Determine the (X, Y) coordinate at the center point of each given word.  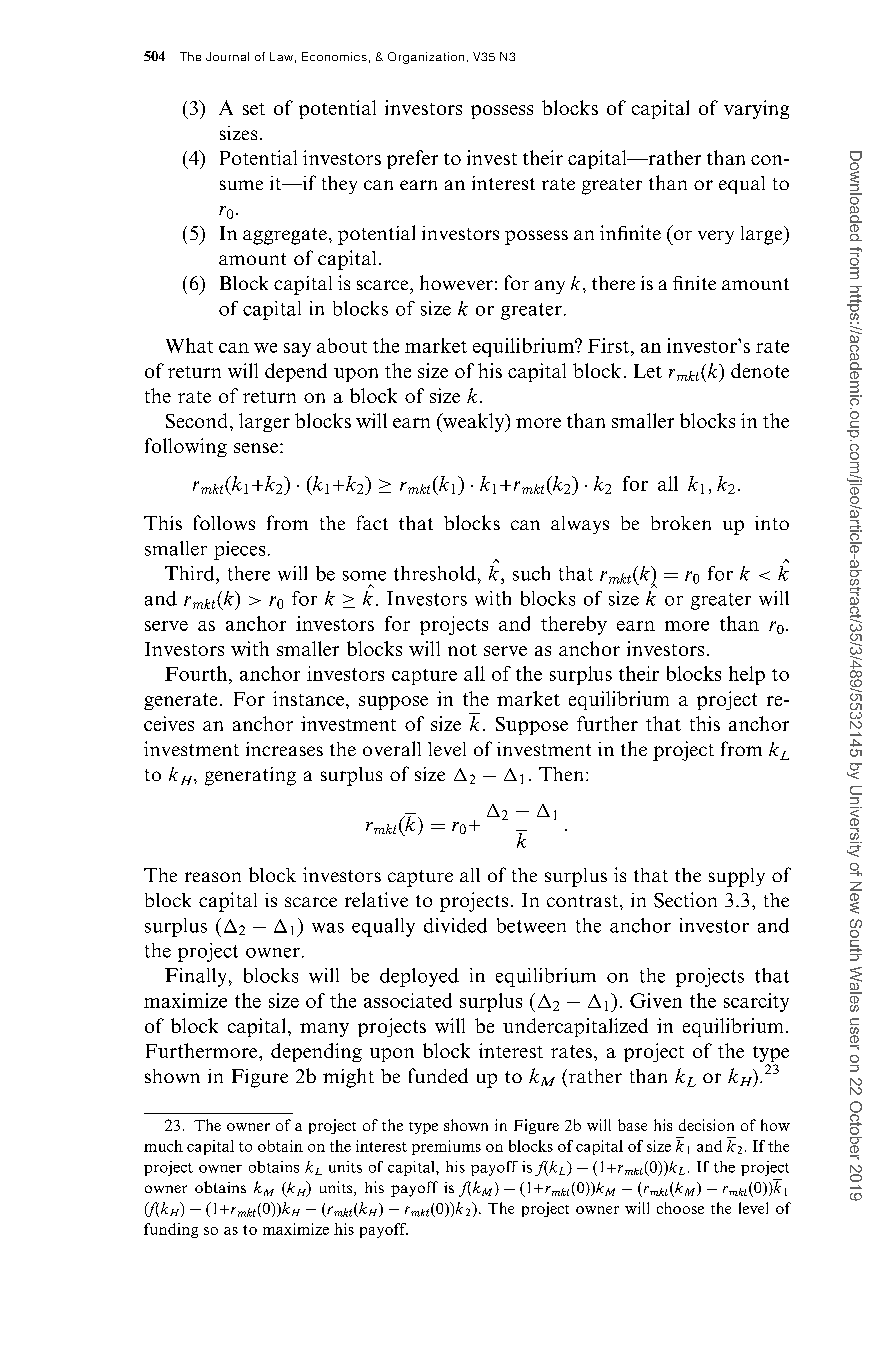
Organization (426, 58)
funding (171, 1230)
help (747, 675)
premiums (446, 1147)
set (254, 109)
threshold (435, 573)
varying (756, 109)
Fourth (197, 673)
